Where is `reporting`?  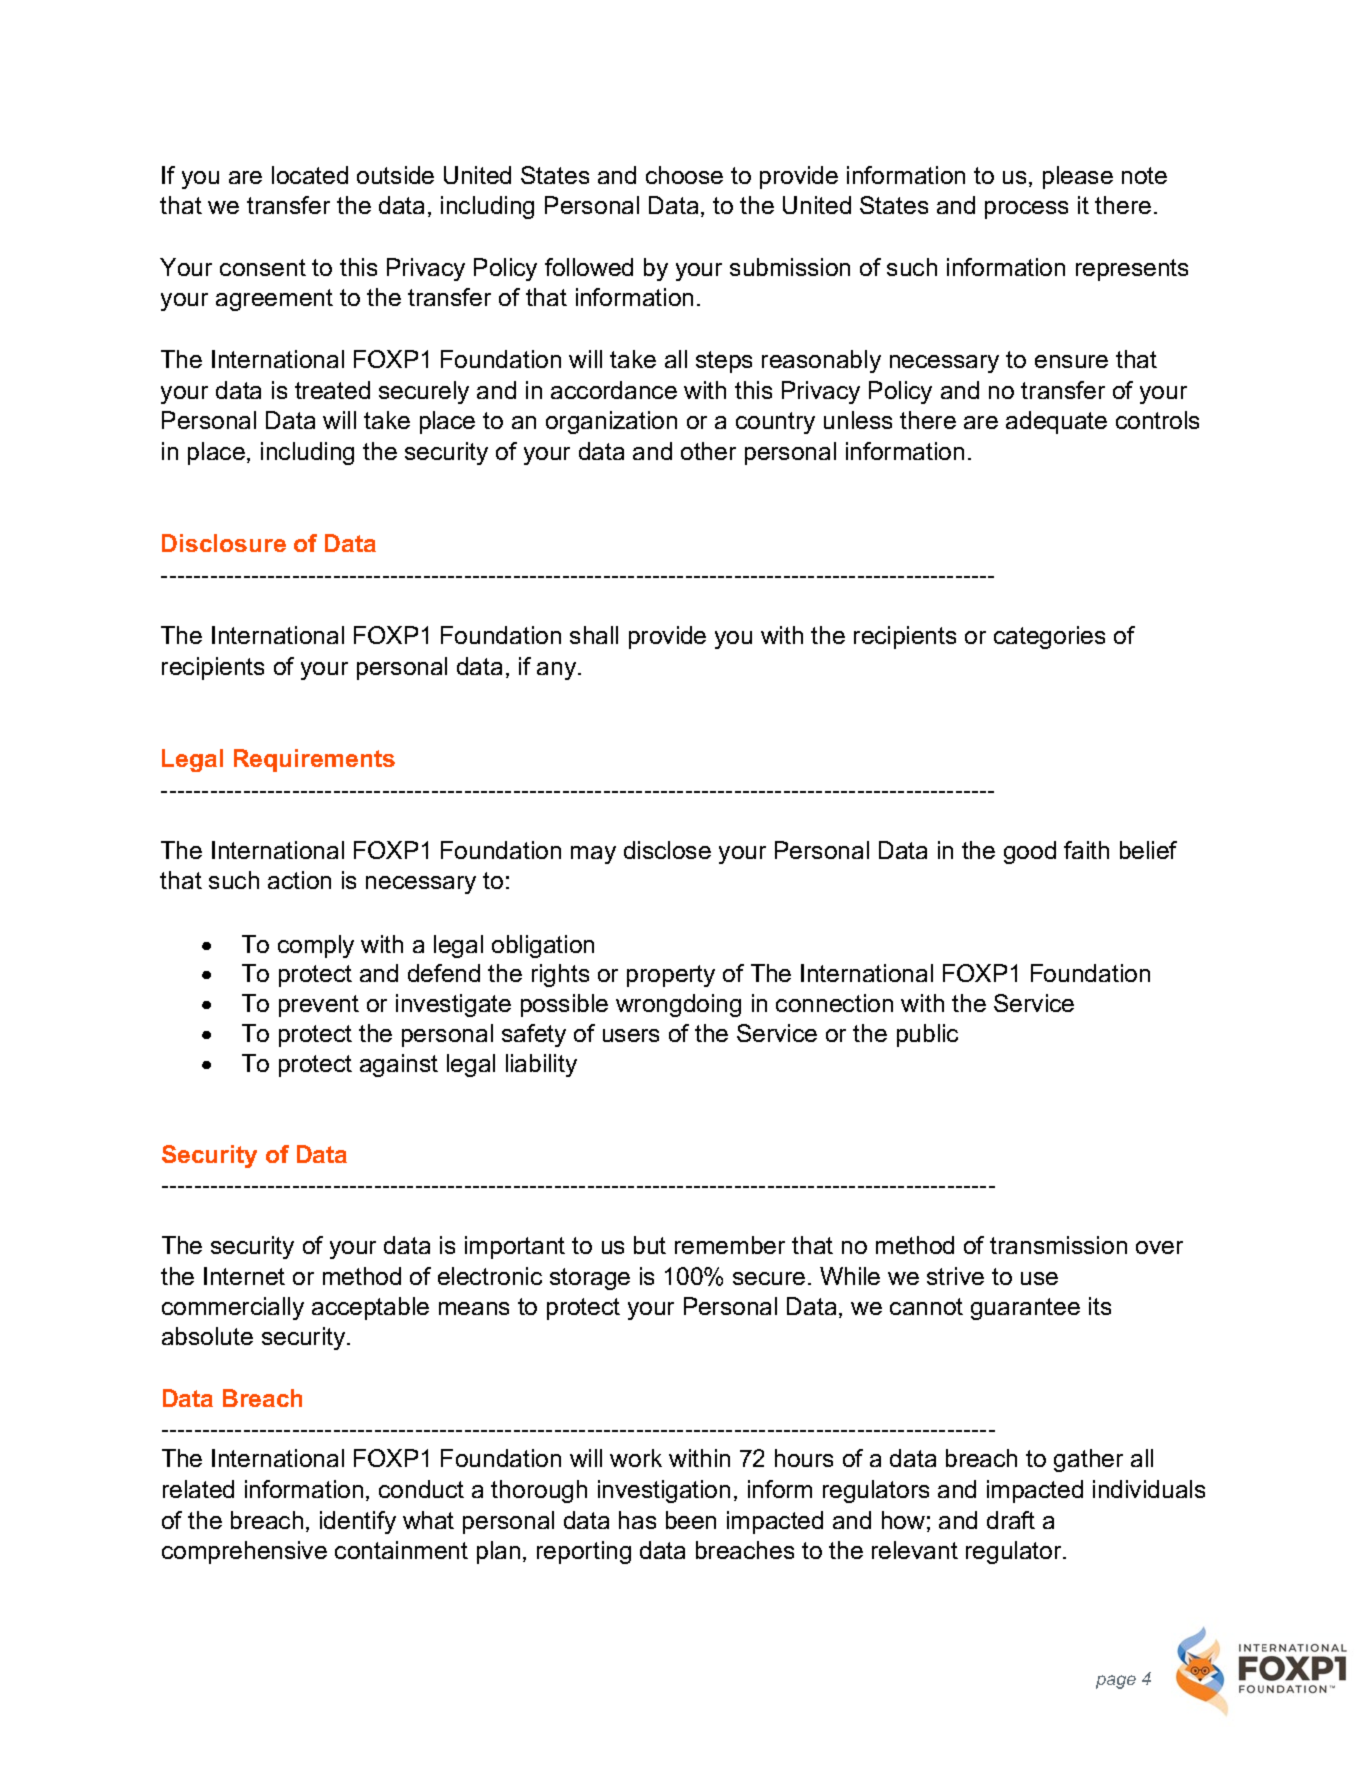
reporting is located at coordinates (584, 1552).
